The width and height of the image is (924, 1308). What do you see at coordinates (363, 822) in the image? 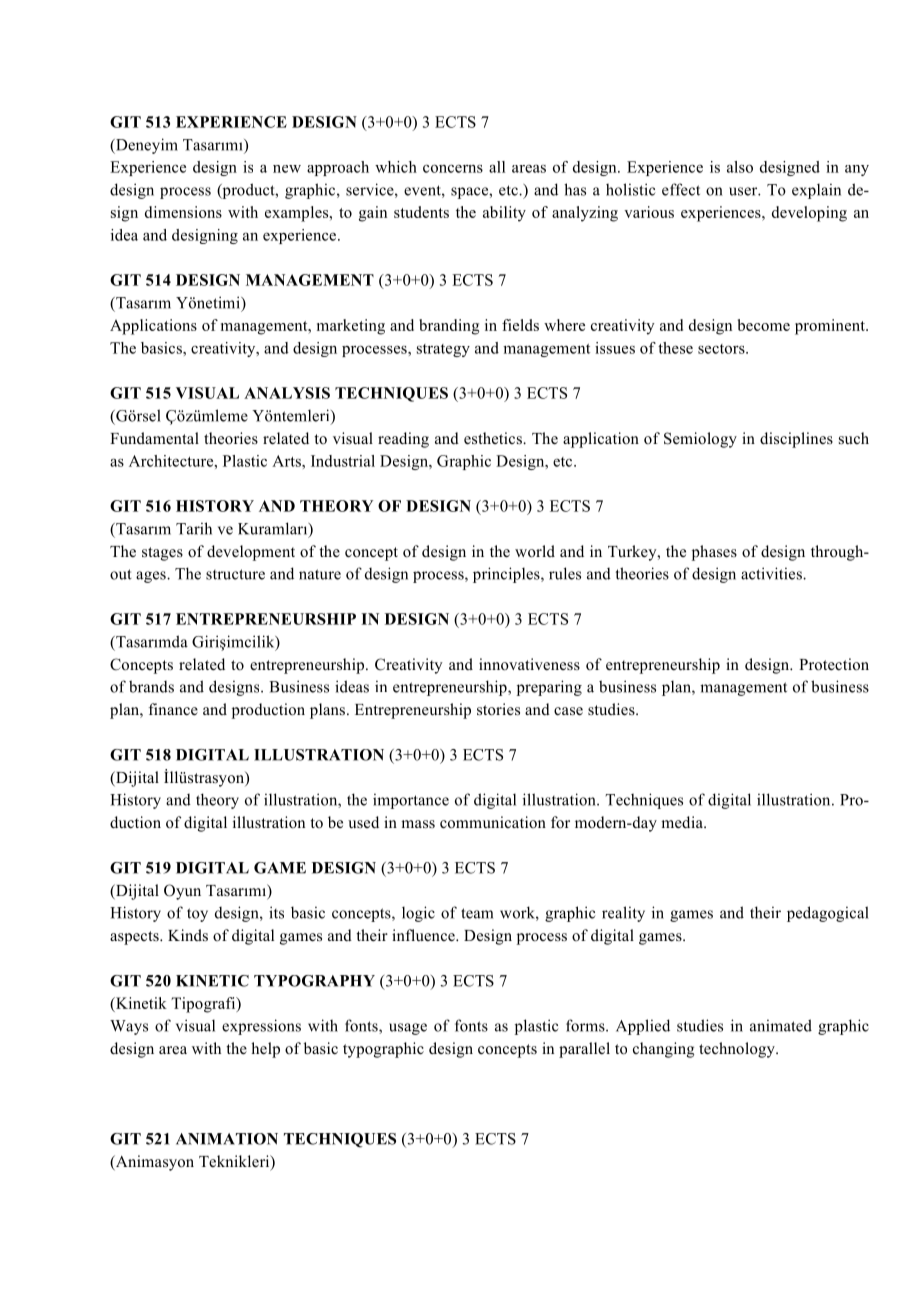
I see `used` at bounding box center [363, 822].
